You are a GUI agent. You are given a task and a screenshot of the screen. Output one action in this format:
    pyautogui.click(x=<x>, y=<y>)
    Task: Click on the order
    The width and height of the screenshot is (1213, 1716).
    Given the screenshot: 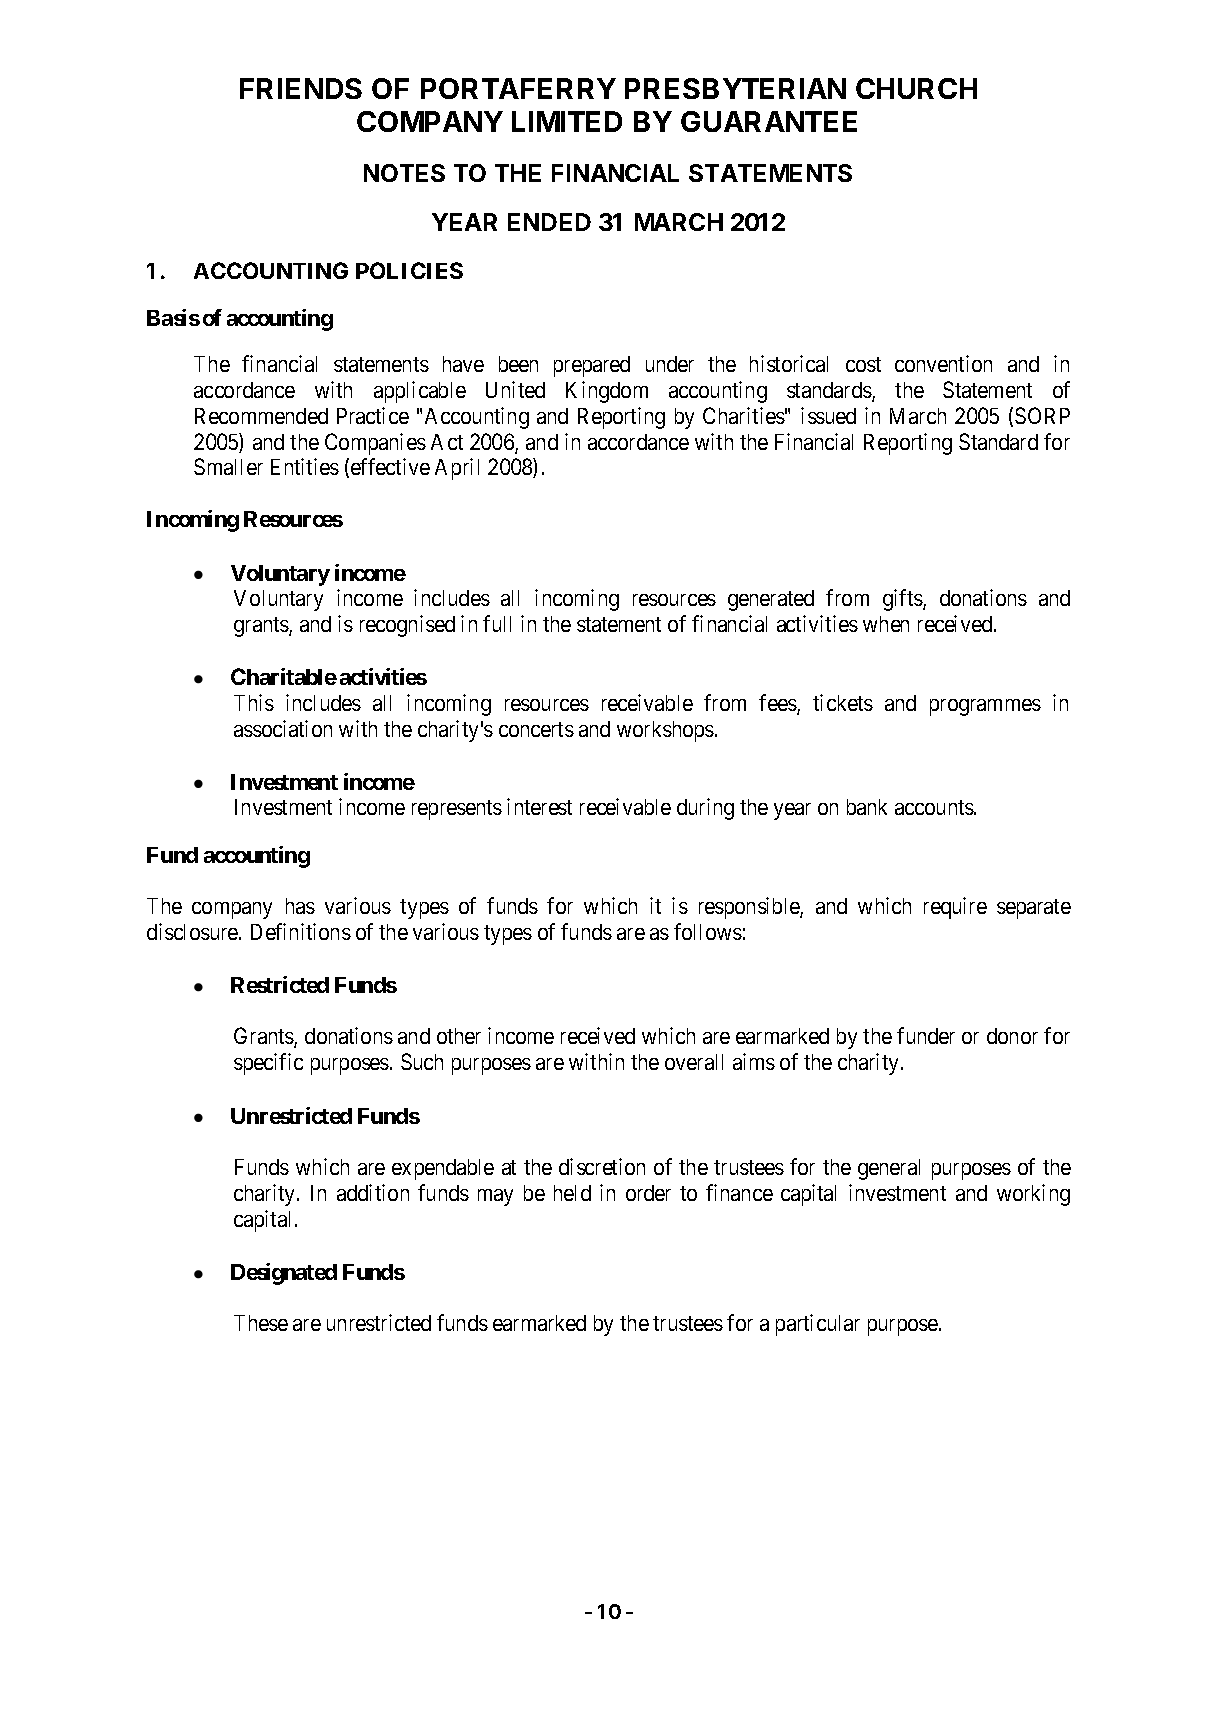 What is the action you would take?
    pyautogui.click(x=648, y=1193)
